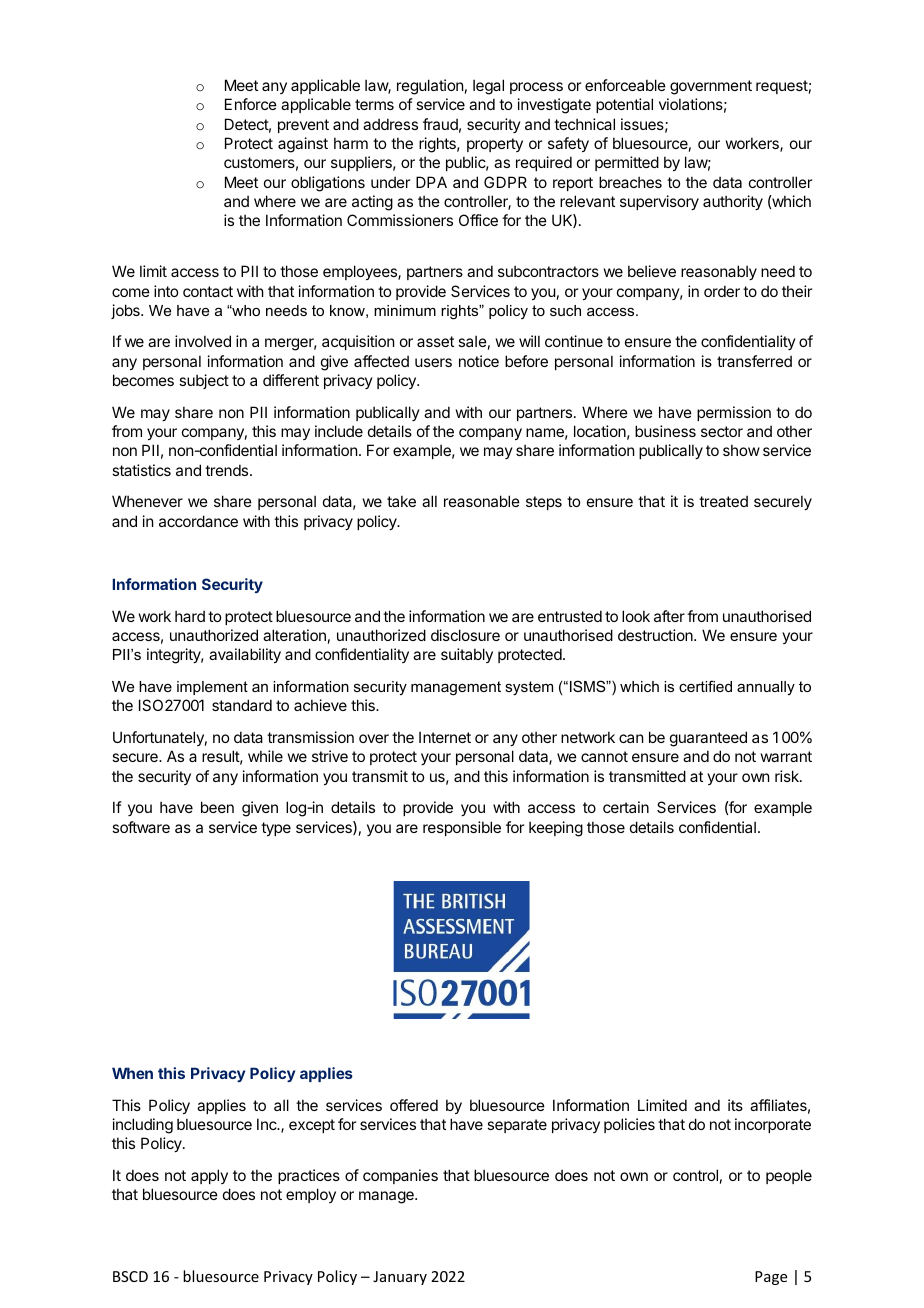  Describe the element at coordinates (771, 1278) in the screenshot. I see `Page` at that location.
